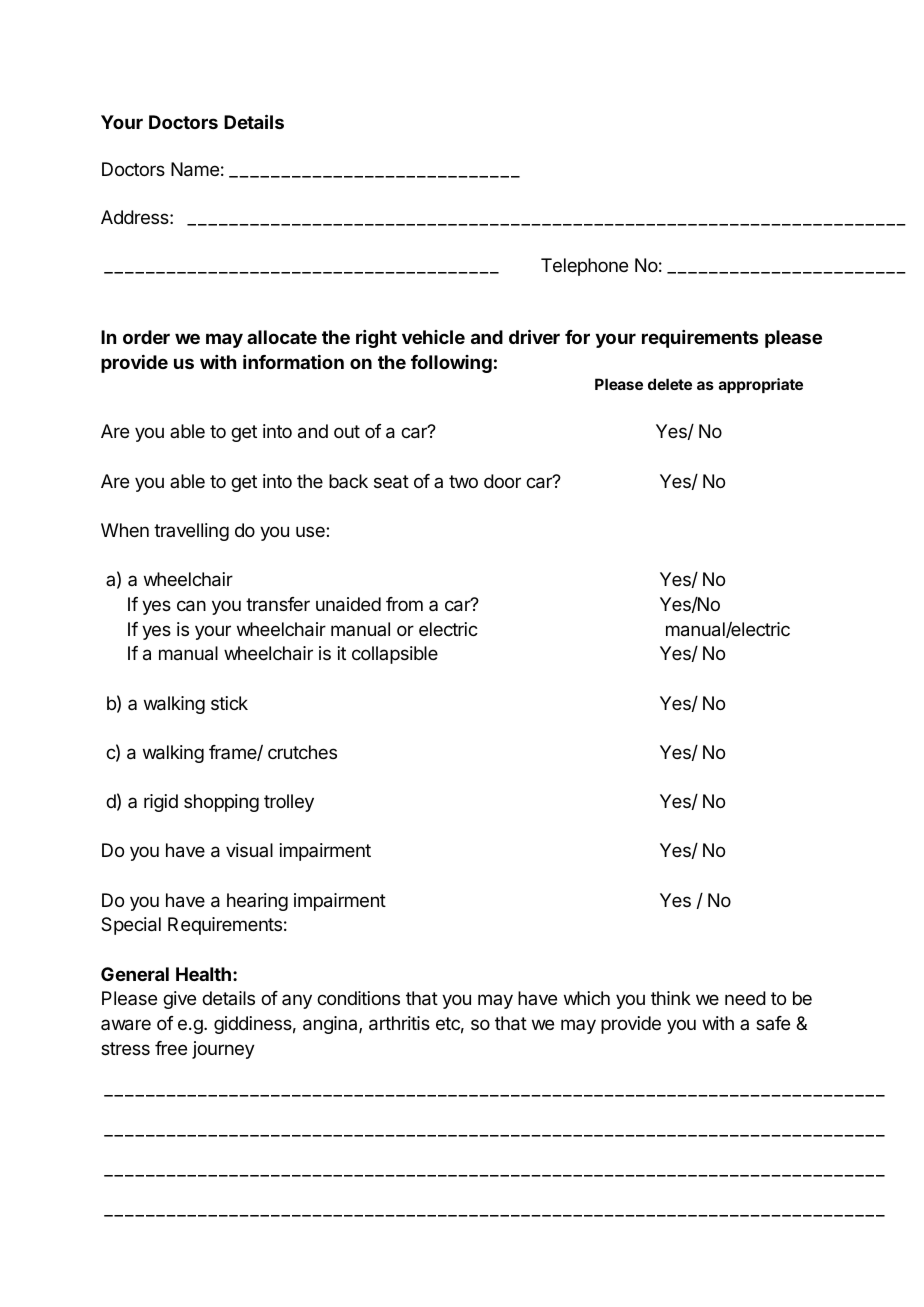  What do you see at coordinates (463, 481) in the screenshot?
I see `two` at bounding box center [463, 481].
